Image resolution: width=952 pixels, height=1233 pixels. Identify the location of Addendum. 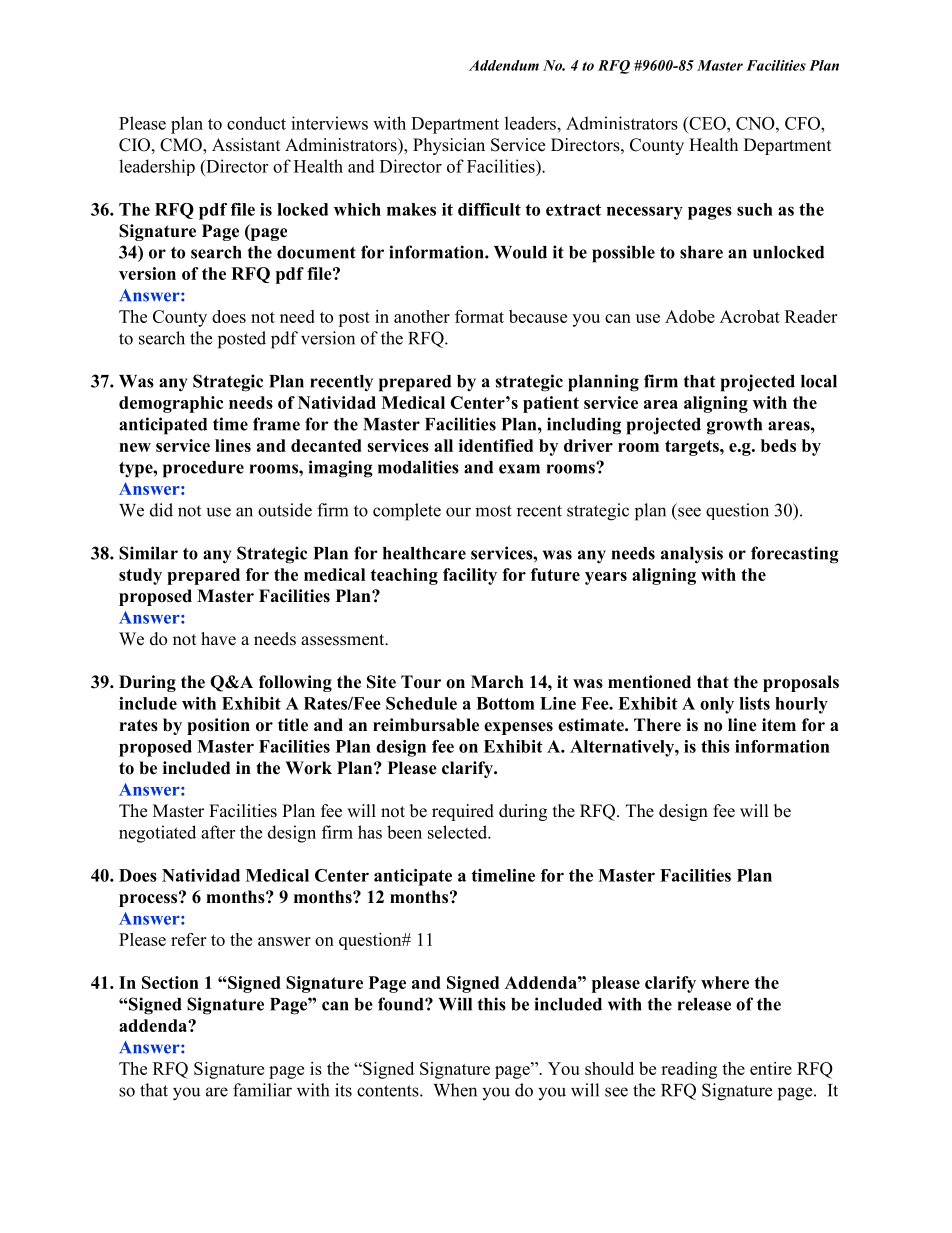
(504, 65).
